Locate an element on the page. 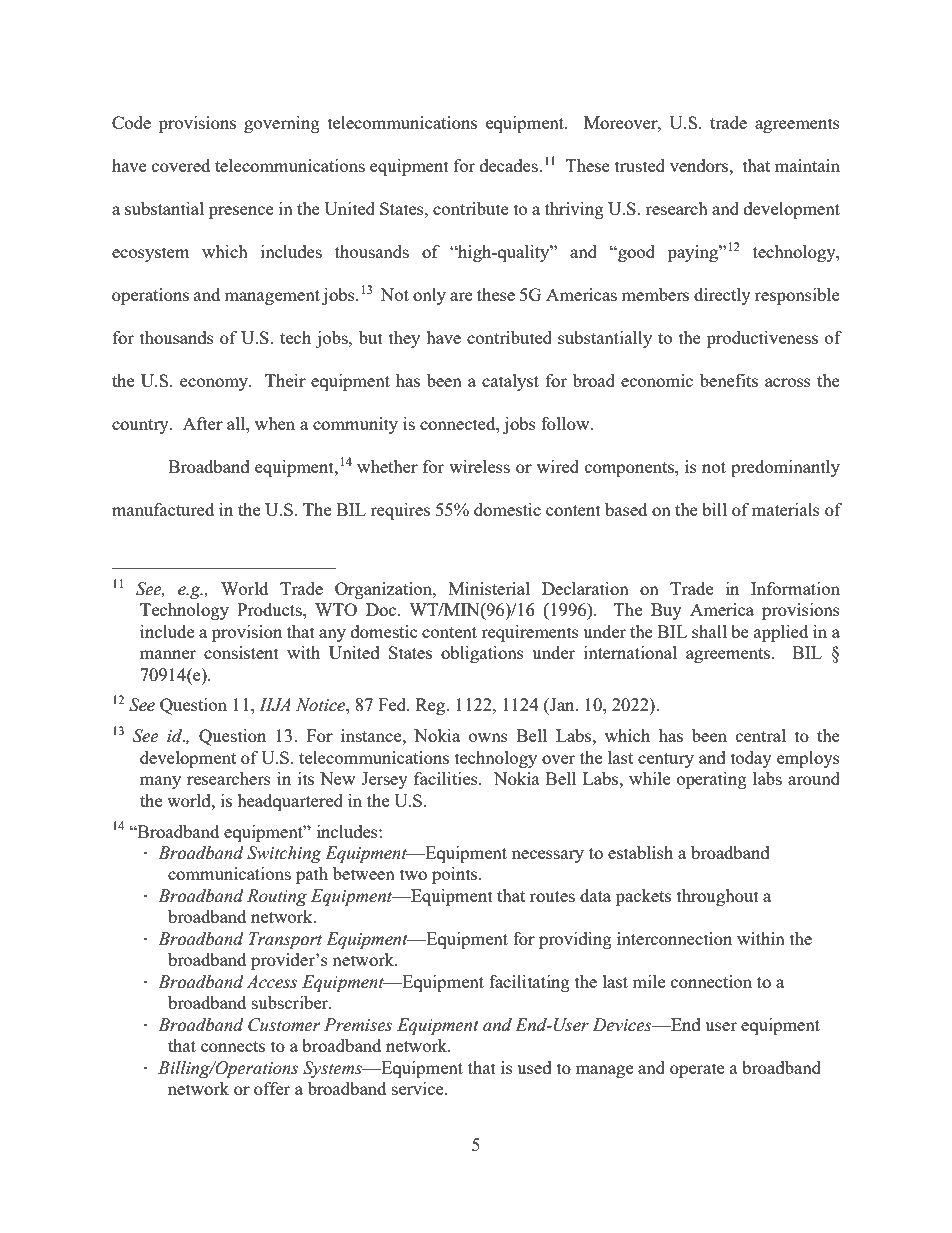  today is located at coordinates (751, 759).
